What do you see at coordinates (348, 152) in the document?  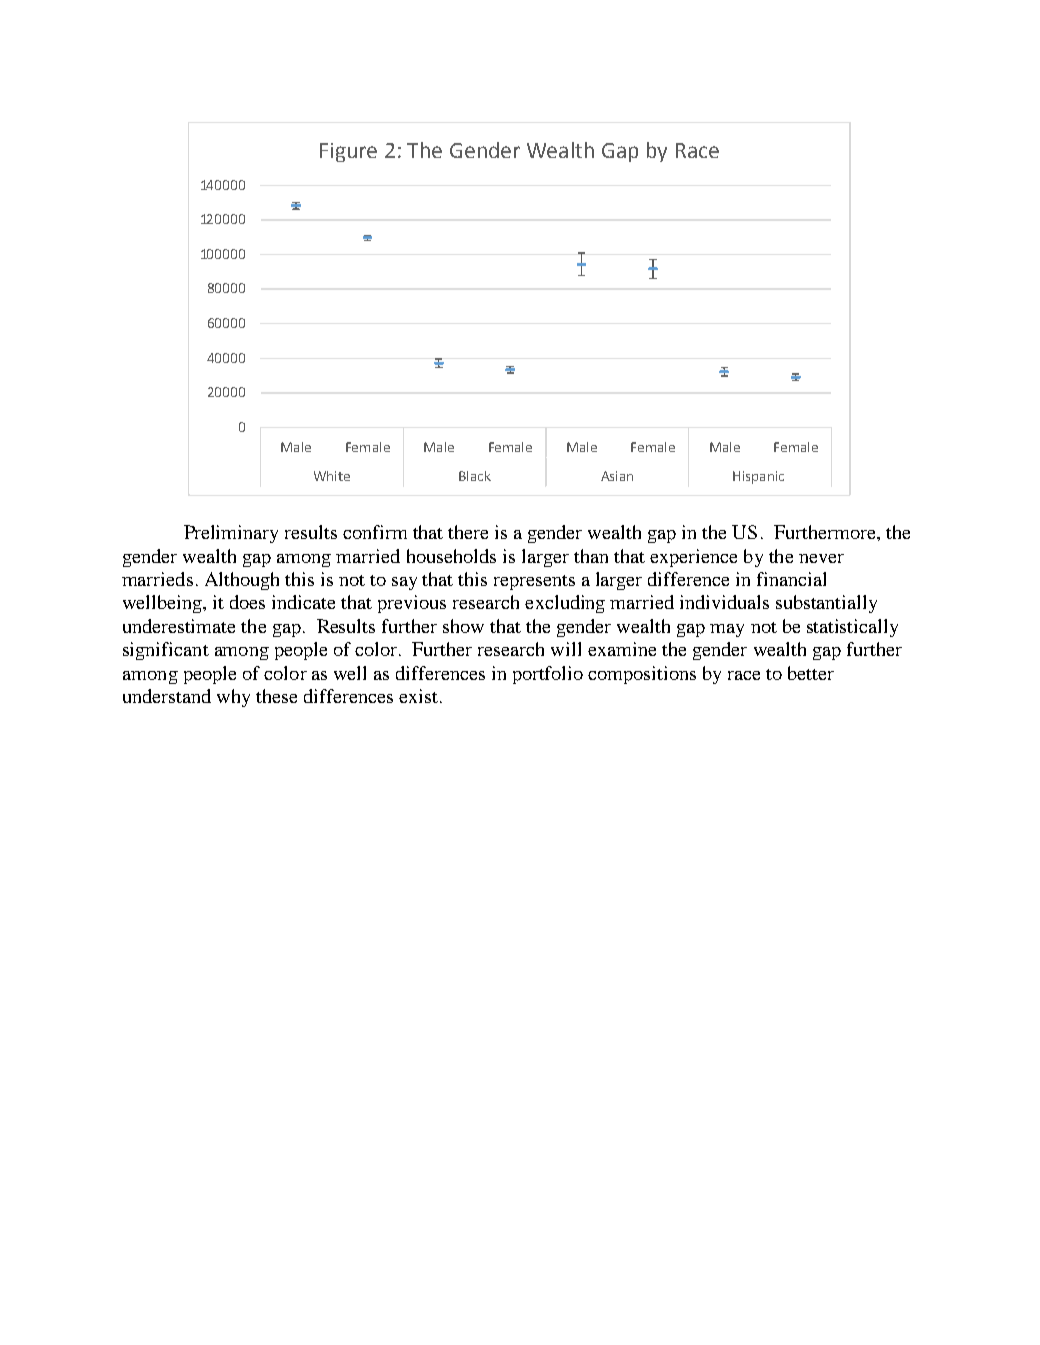 I see `Figure` at bounding box center [348, 152].
